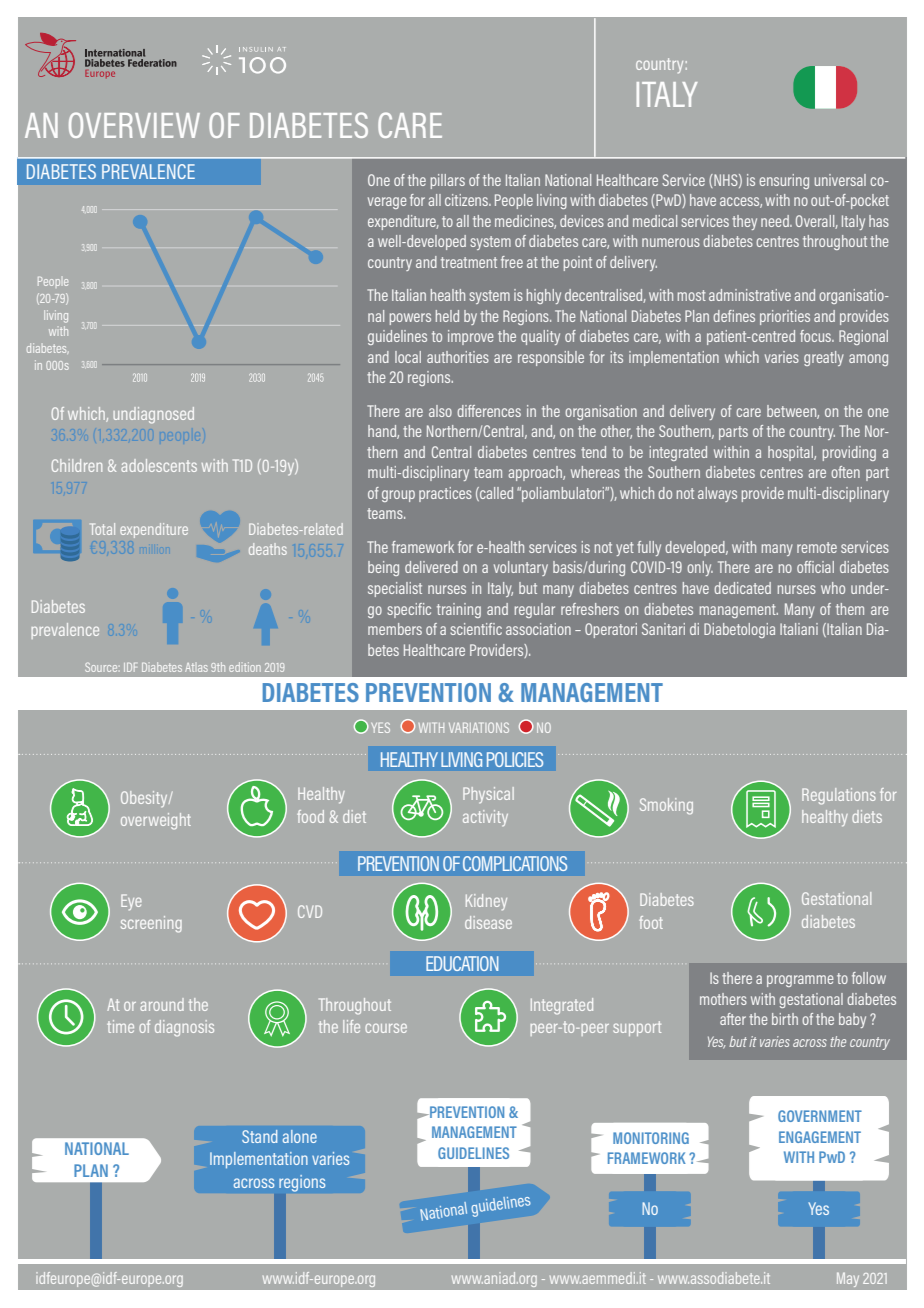 Image resolution: width=924 pixels, height=1308 pixels. Describe the element at coordinates (784, 181) in the screenshot. I see `ensuring` at that location.
